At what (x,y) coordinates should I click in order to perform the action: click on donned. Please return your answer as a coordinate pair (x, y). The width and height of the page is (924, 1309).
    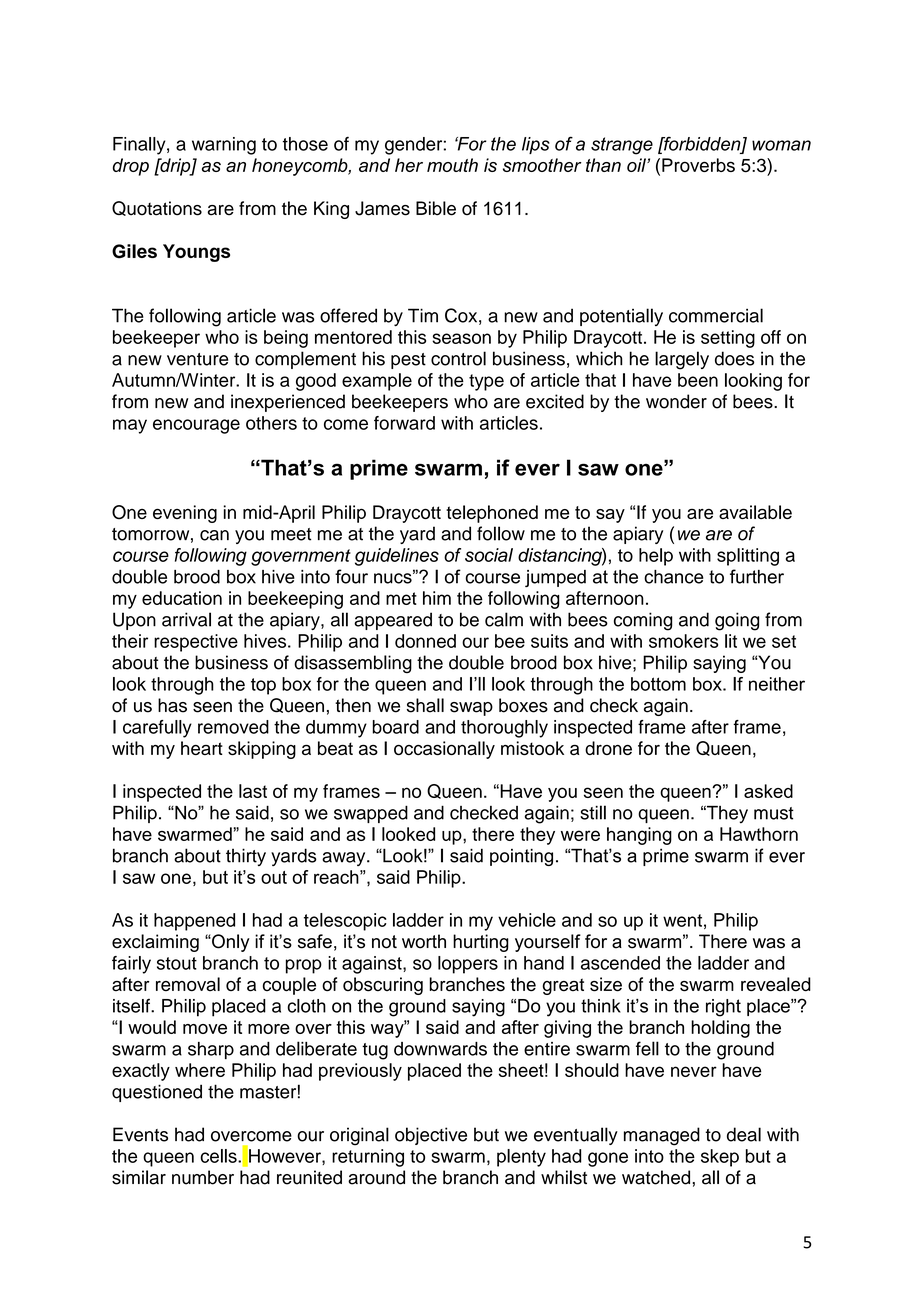
    Looking at the image, I should click on (425, 641).
